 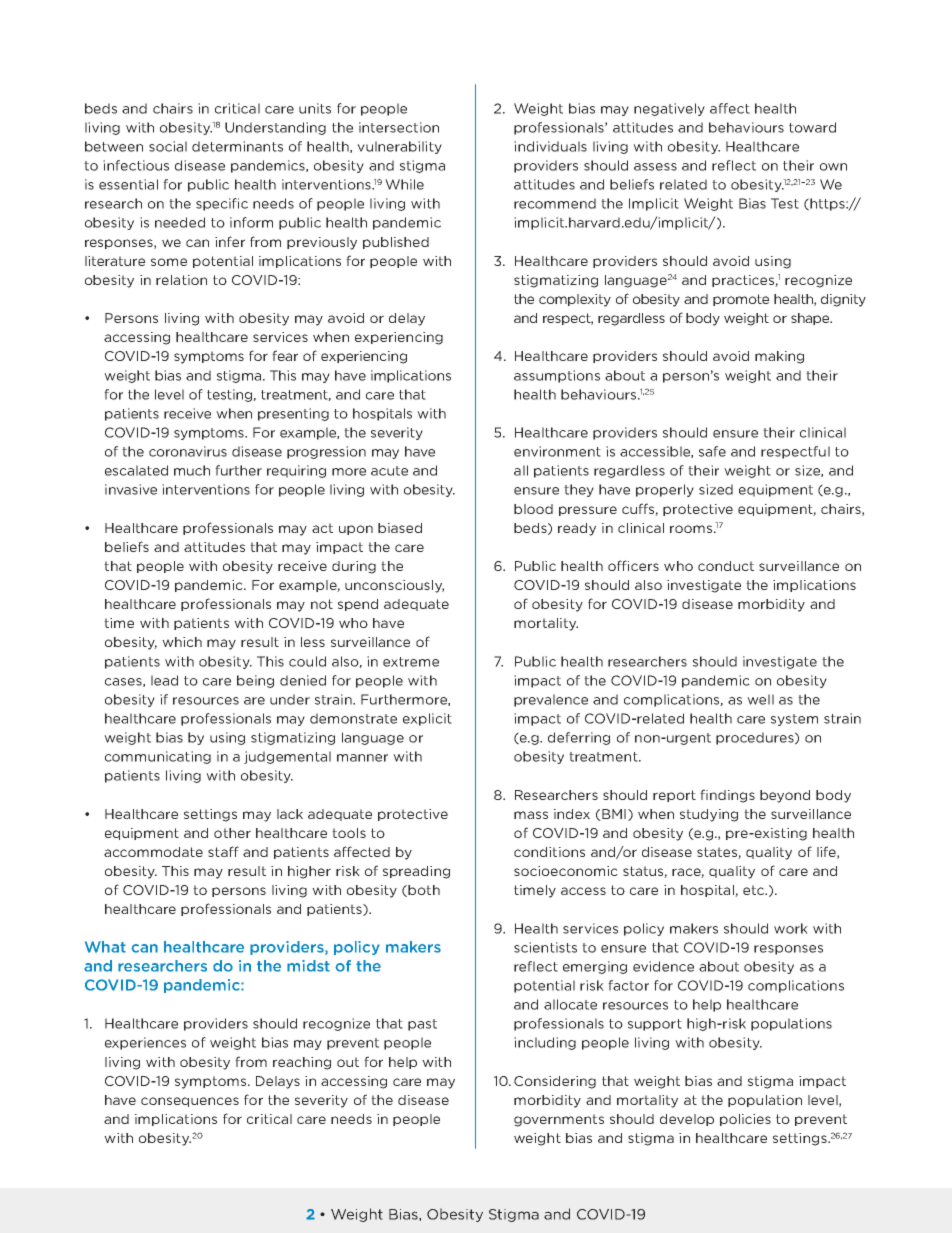 I want to click on blood, so click(x=533, y=509).
